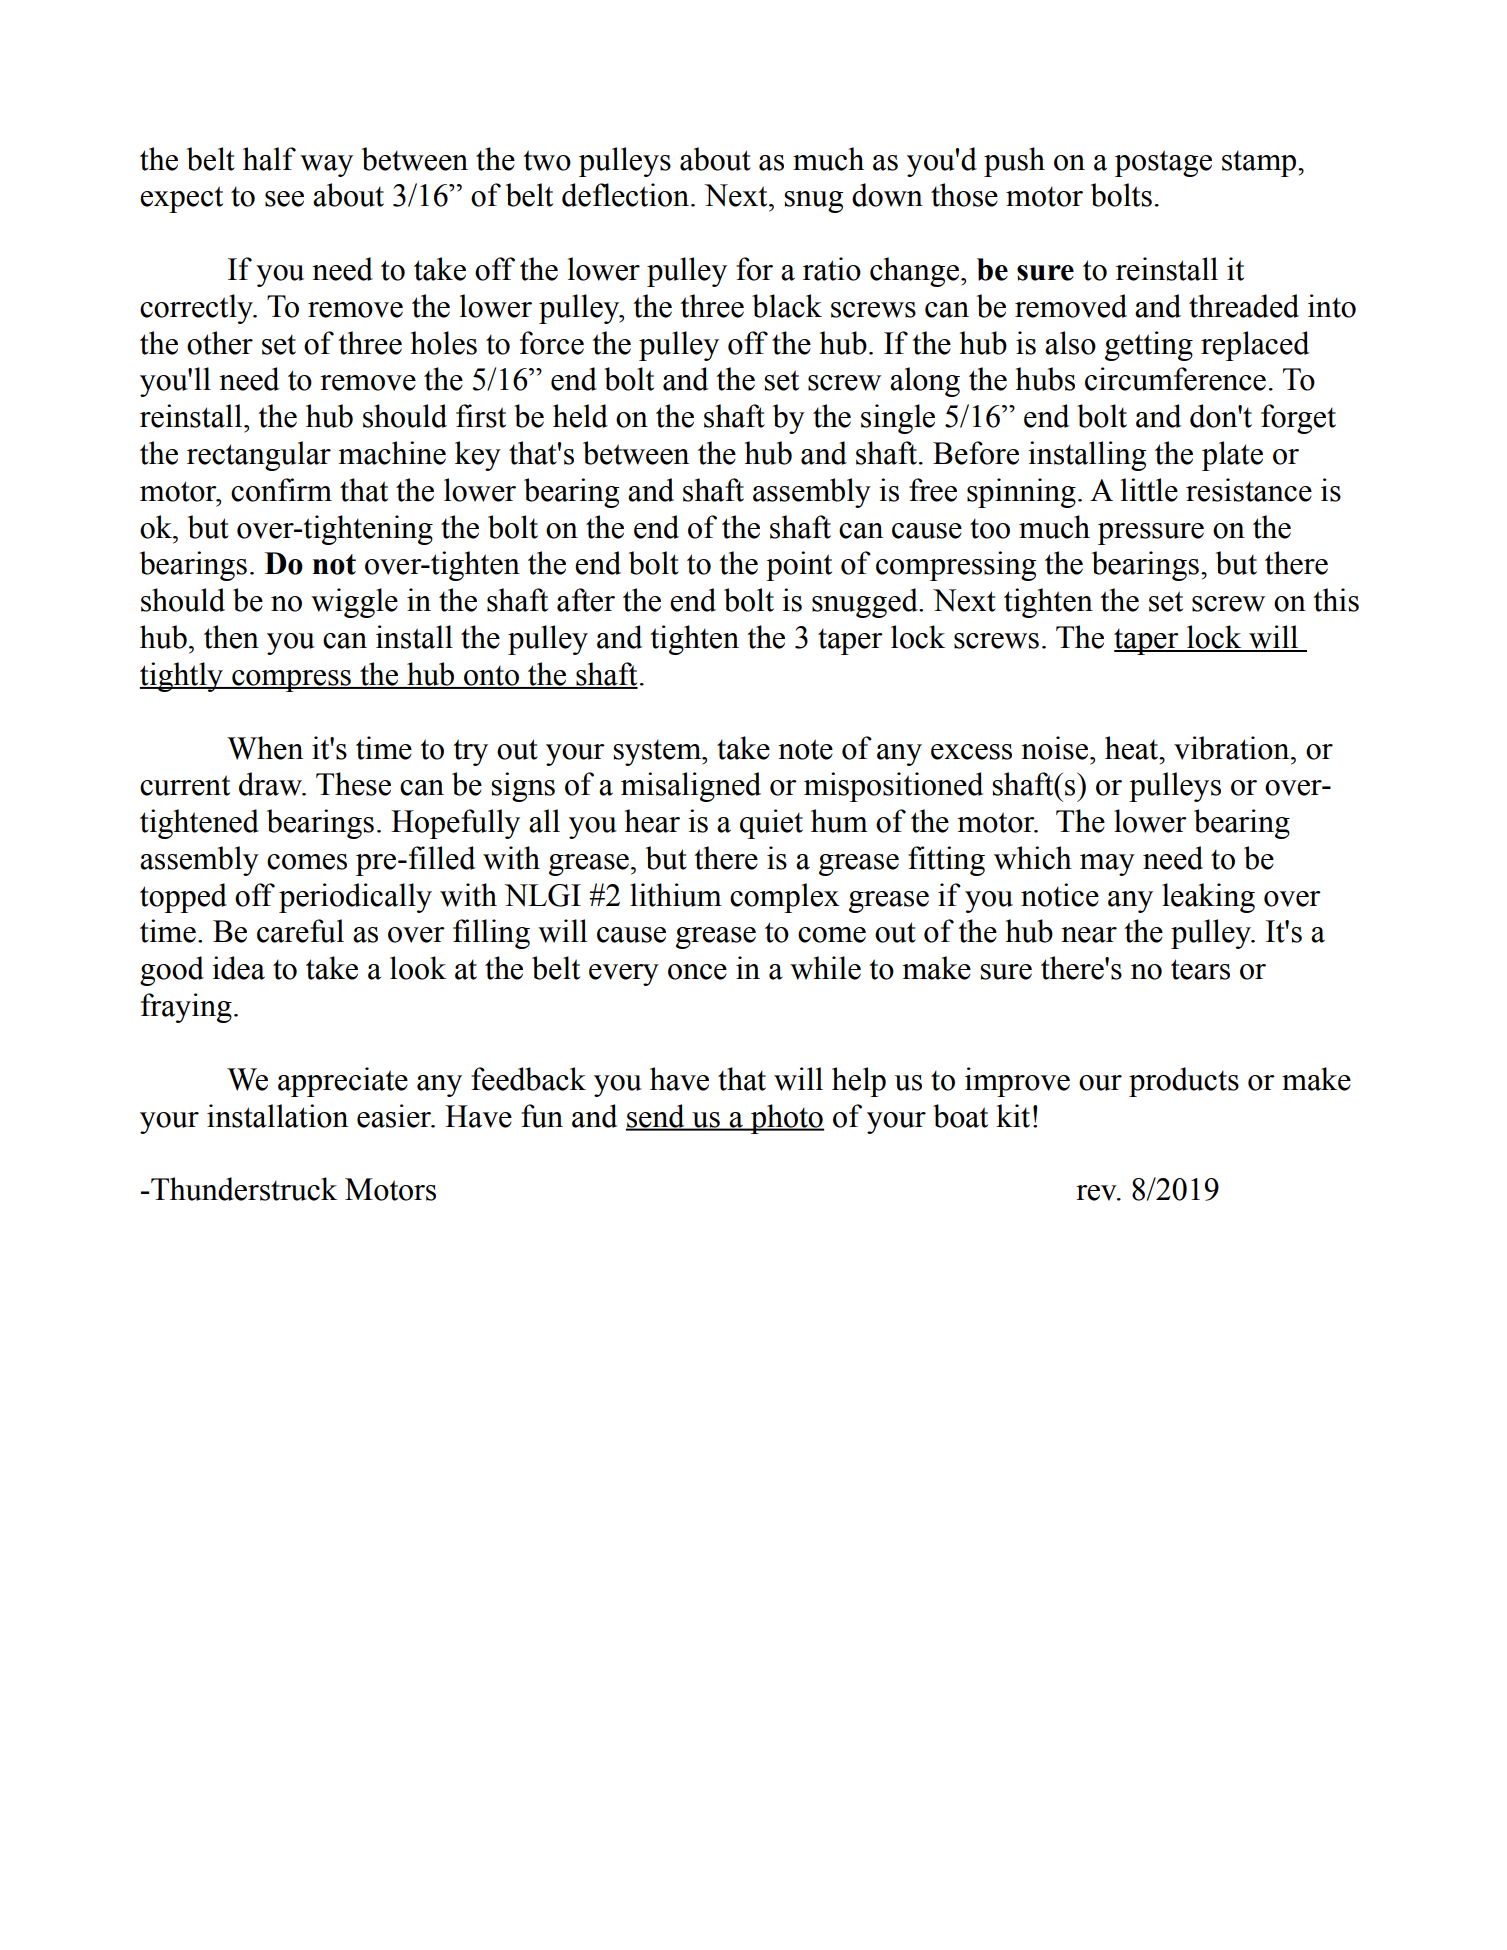  I want to click on photo, so click(786, 1119).
